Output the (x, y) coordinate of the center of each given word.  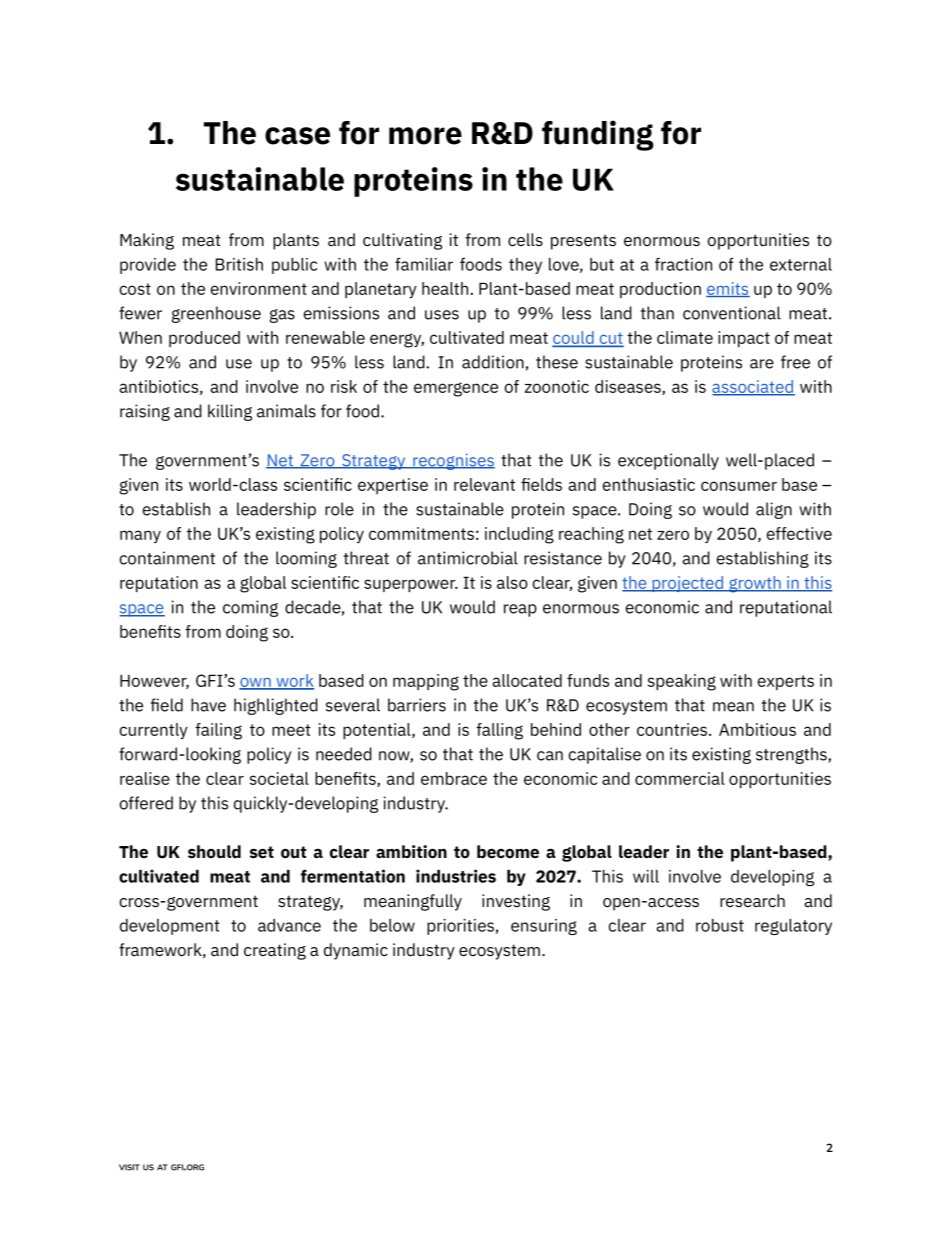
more (425, 136)
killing (230, 412)
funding (598, 135)
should (214, 852)
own (256, 683)
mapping (426, 682)
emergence (456, 389)
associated (753, 388)
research (752, 901)
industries (456, 876)
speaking (682, 682)
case (297, 136)
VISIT (129, 1167)
